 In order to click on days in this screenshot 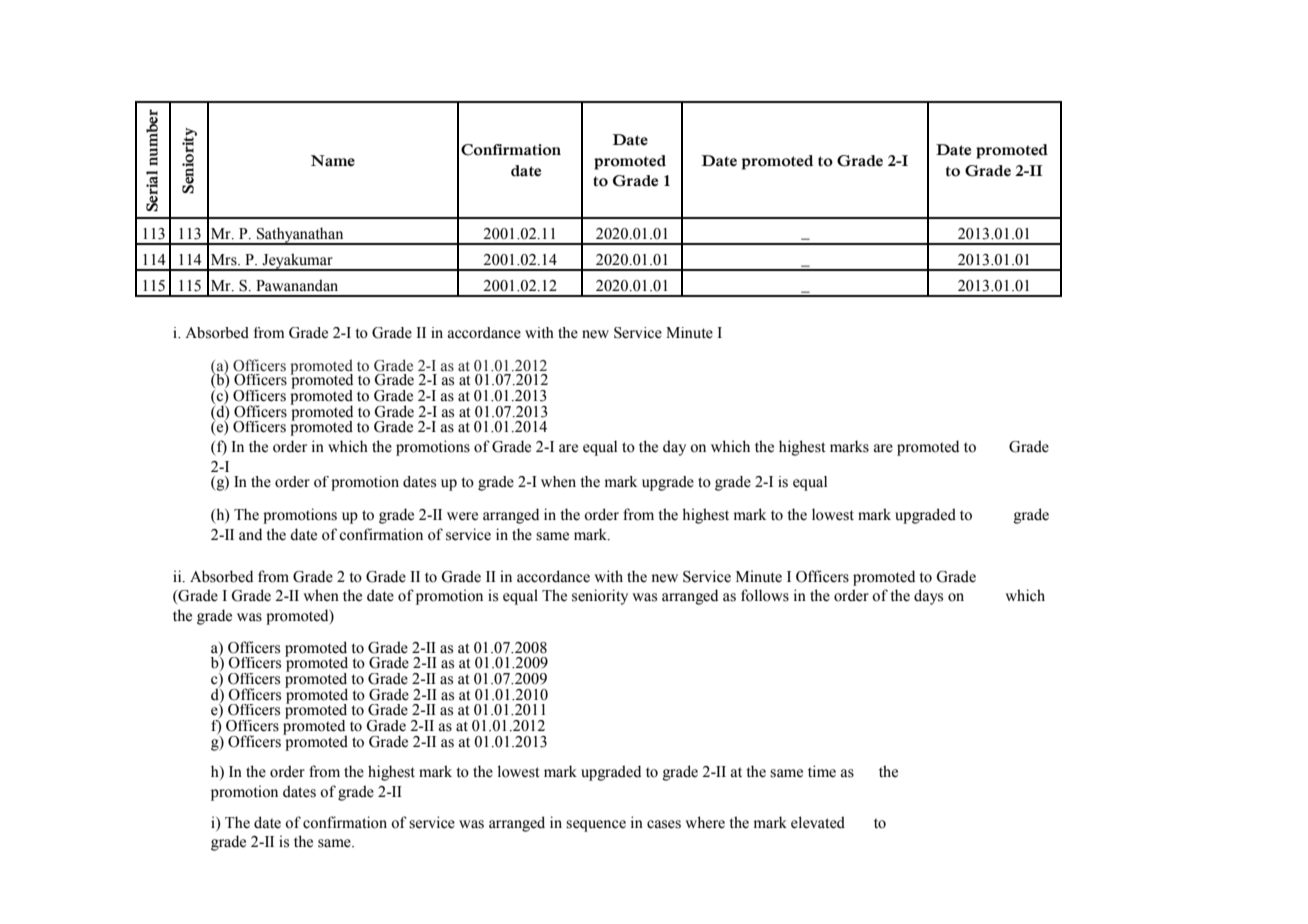, I will do `click(928, 597)`.
